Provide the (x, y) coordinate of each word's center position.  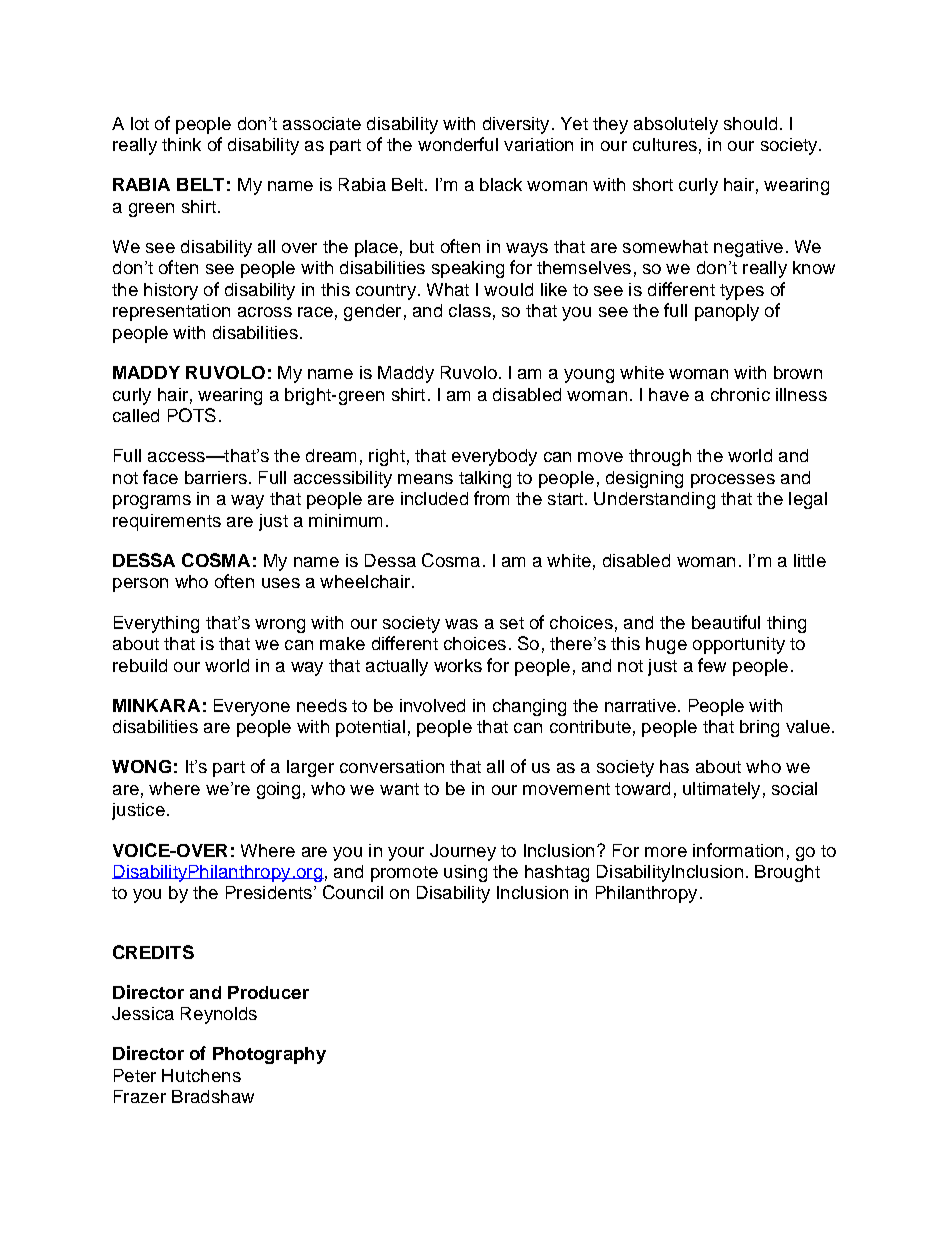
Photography (269, 1055)
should (750, 123)
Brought (787, 873)
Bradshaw (213, 1096)
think (181, 144)
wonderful (458, 144)
